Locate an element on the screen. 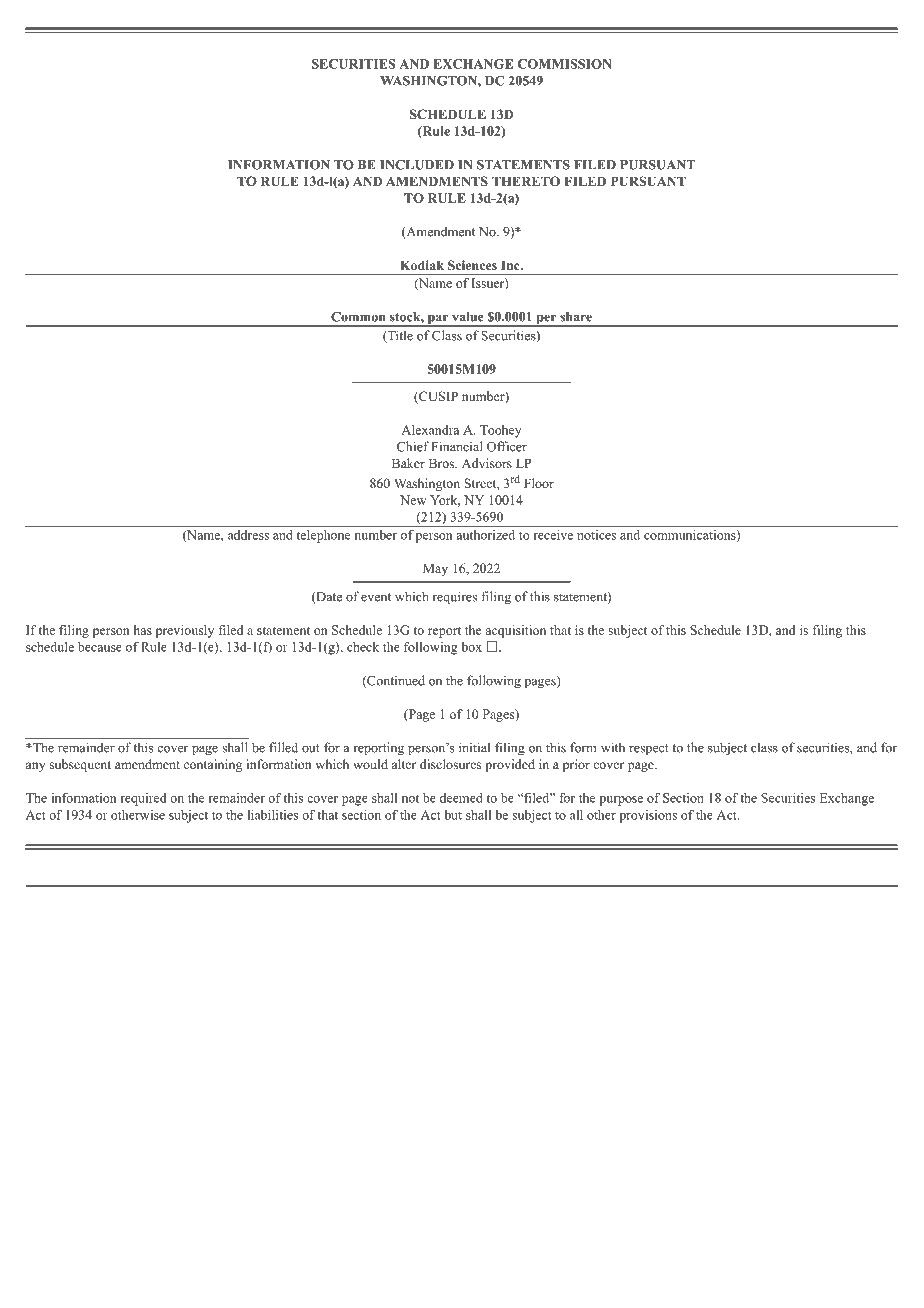 Image resolution: width=924 pixels, height=1308 pixels. address is located at coordinates (248, 535).
